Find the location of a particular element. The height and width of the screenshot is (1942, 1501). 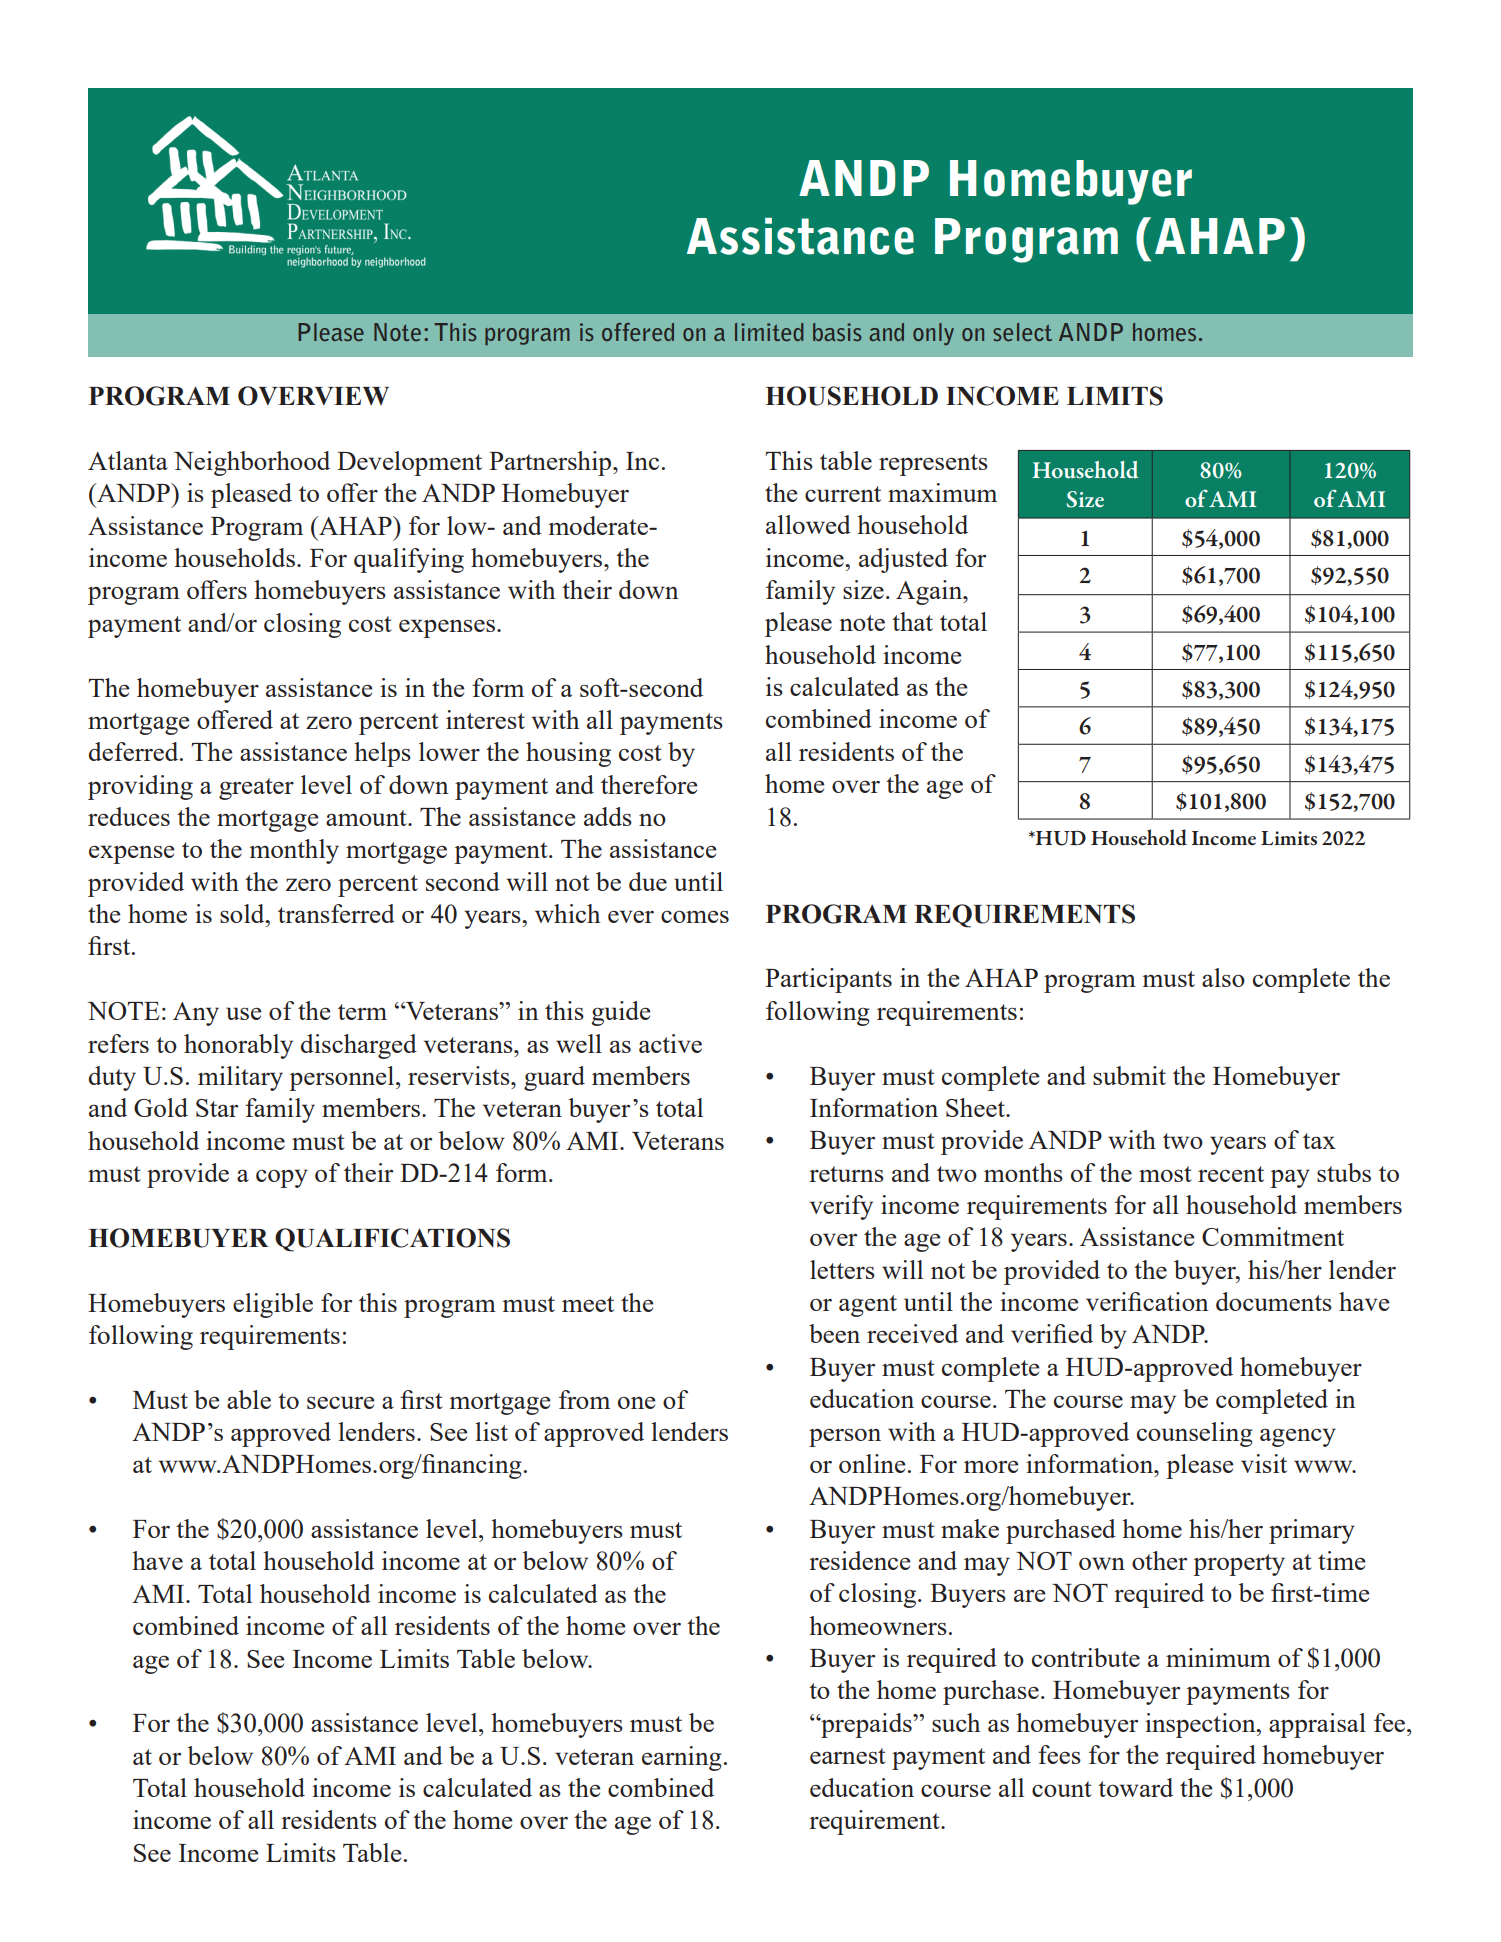

letters is located at coordinates (842, 1269).
